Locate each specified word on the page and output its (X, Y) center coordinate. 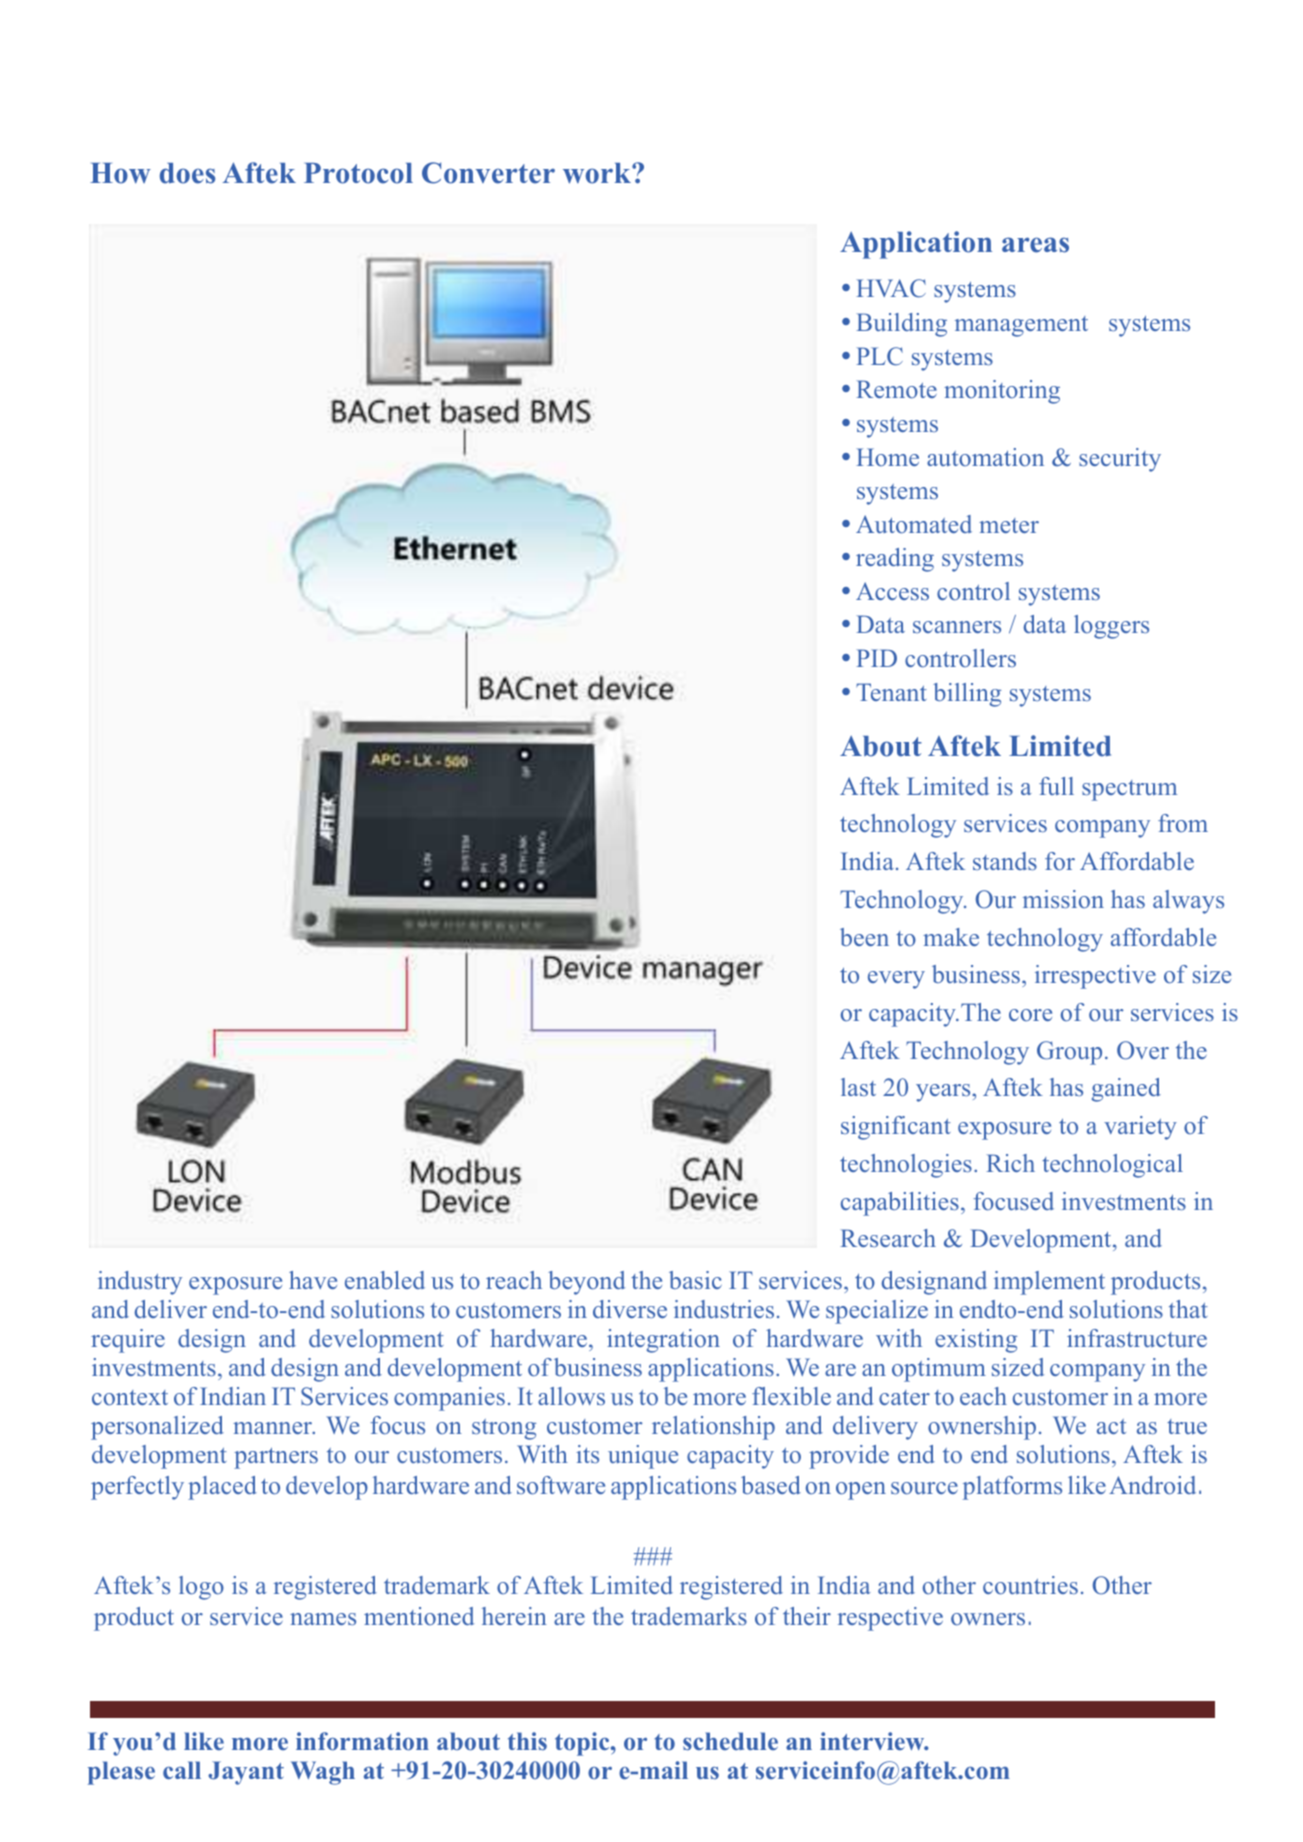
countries (1030, 1585)
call (182, 1770)
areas (1035, 245)
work (598, 173)
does (187, 173)
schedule (730, 1741)
